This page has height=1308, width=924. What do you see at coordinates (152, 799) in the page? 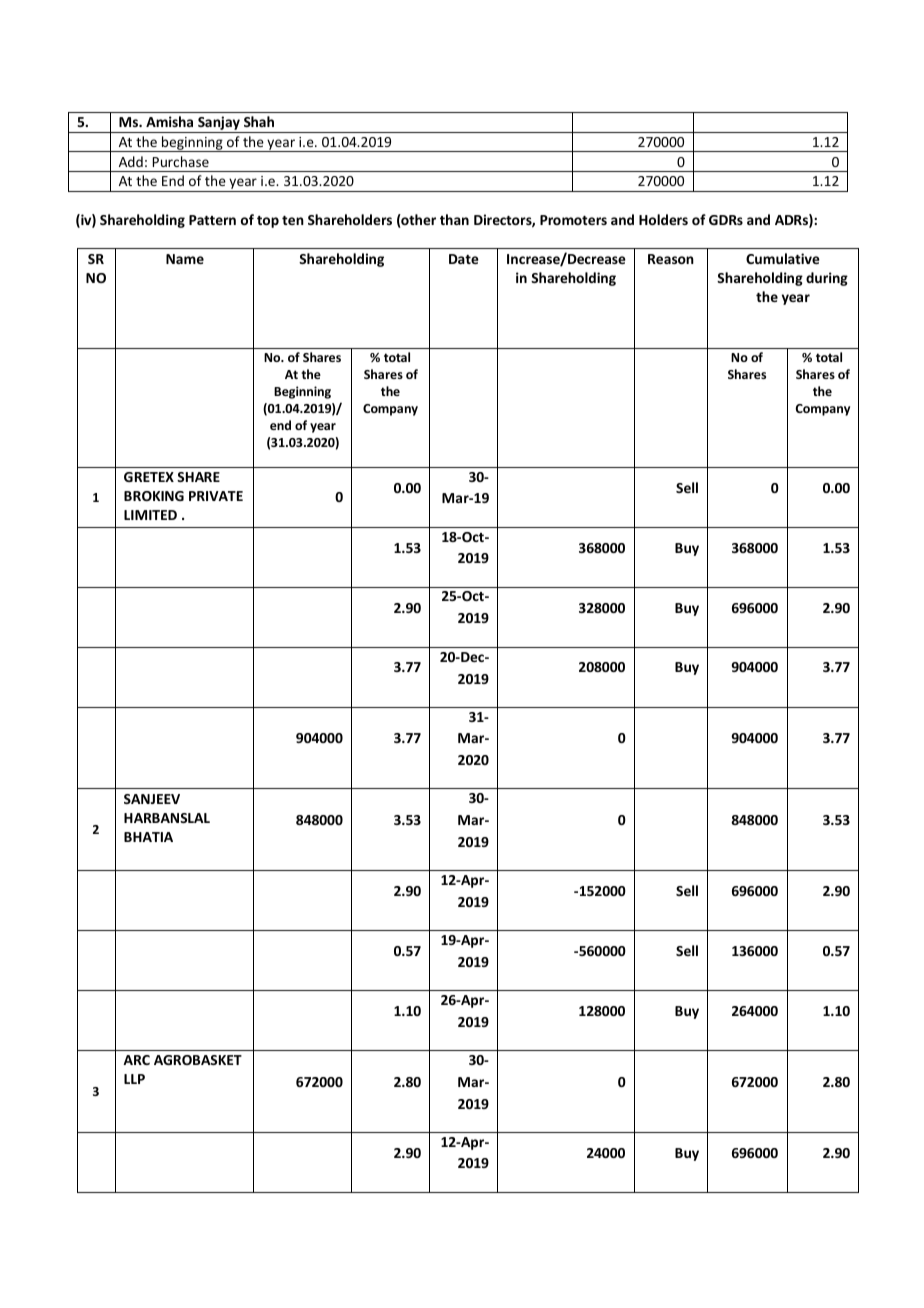
I see `SANJEEV` at bounding box center [152, 799].
